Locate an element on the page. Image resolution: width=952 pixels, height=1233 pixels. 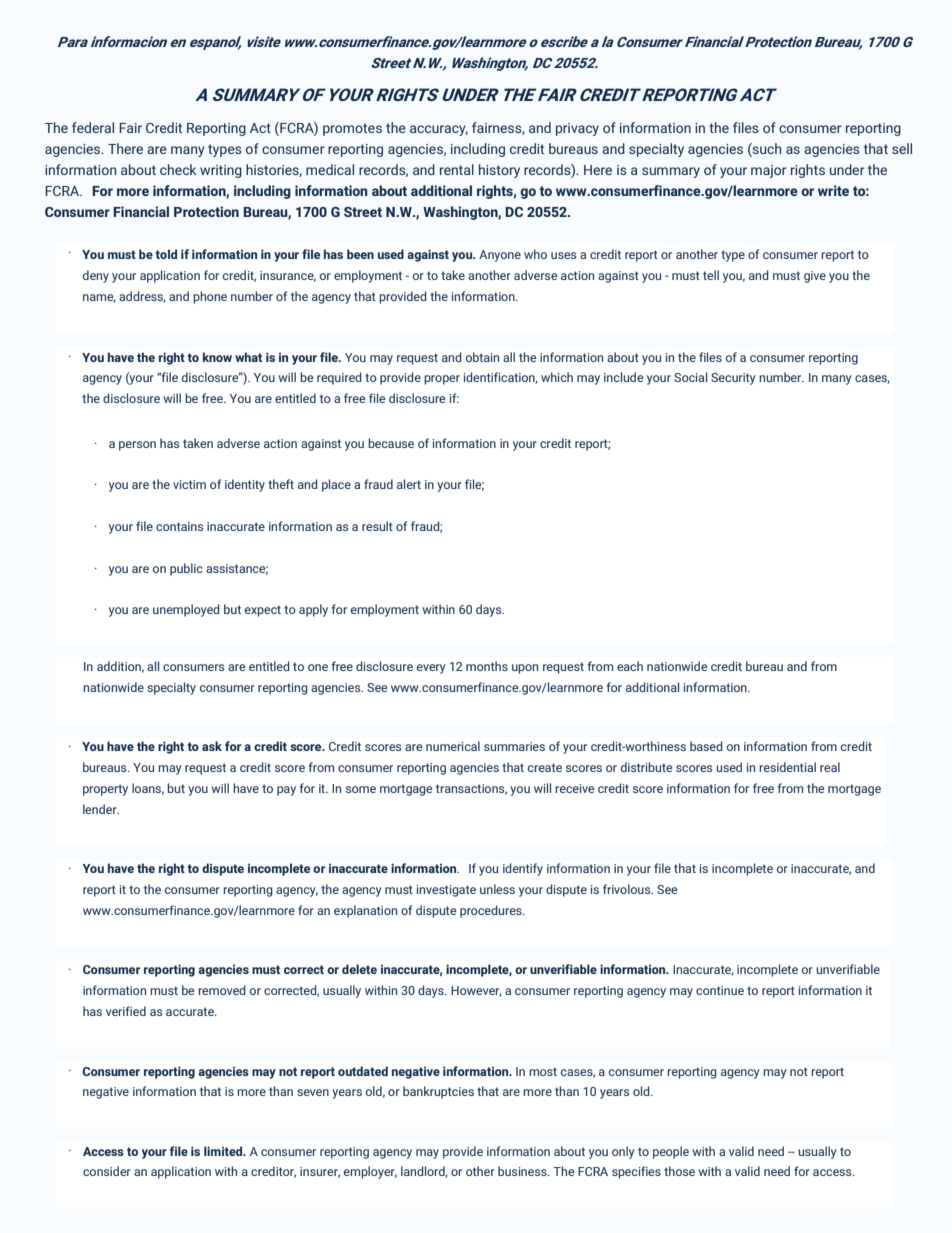
removed is located at coordinates (222, 990).
